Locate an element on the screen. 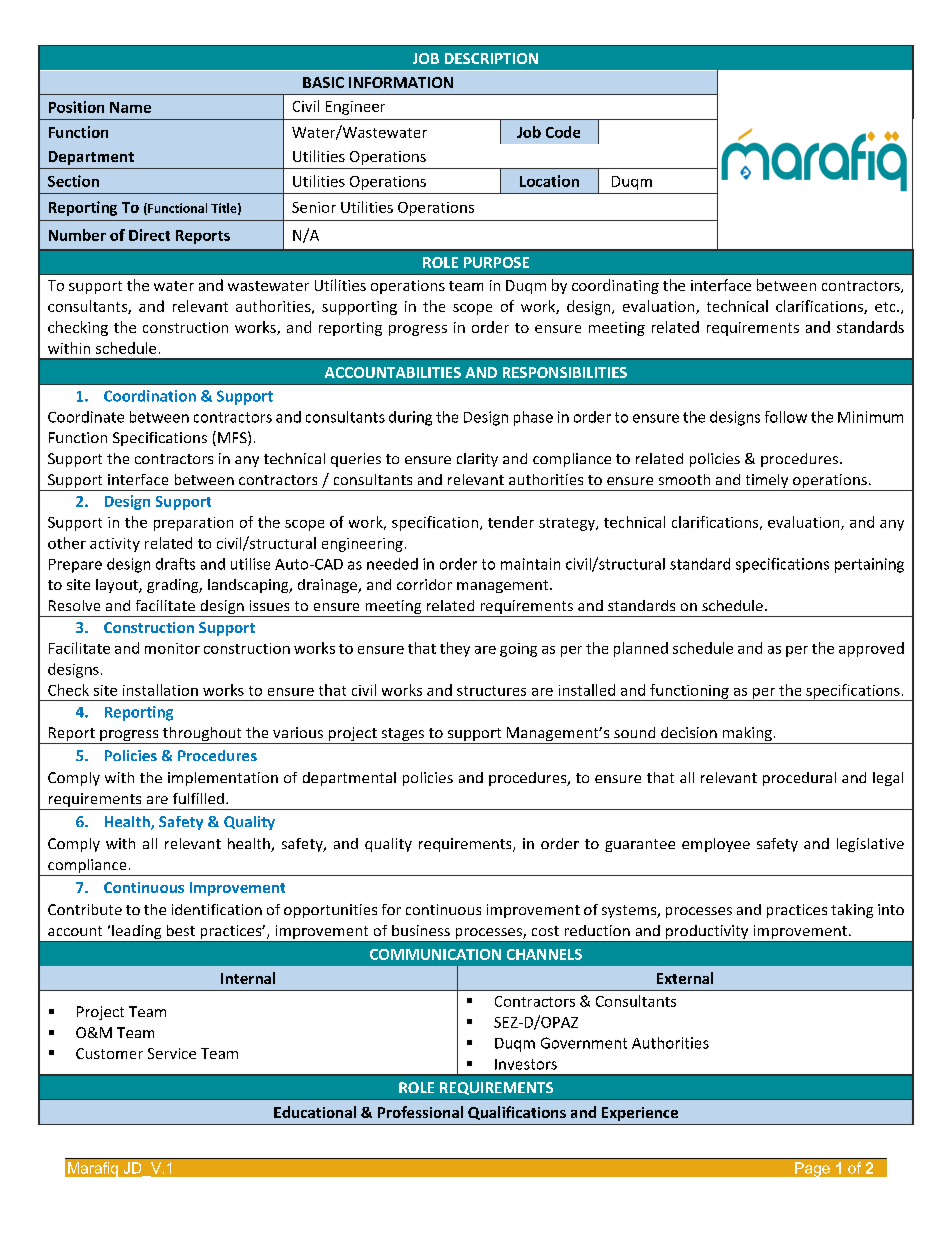 Image resolution: width=952 pixels, height=1233 pixels. stages is located at coordinates (403, 736).
